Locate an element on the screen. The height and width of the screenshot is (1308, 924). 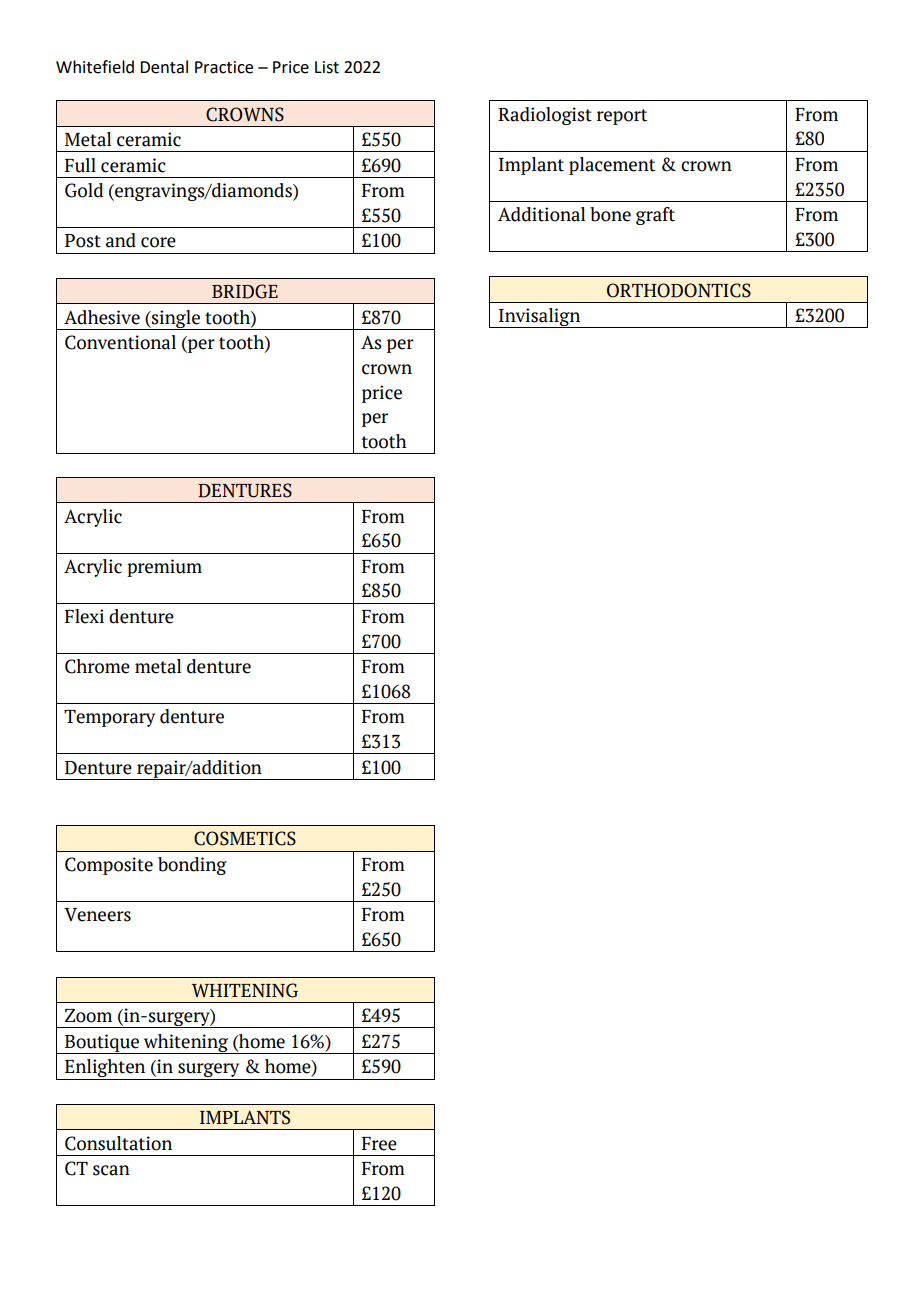
Invisalign is located at coordinates (540, 318).
